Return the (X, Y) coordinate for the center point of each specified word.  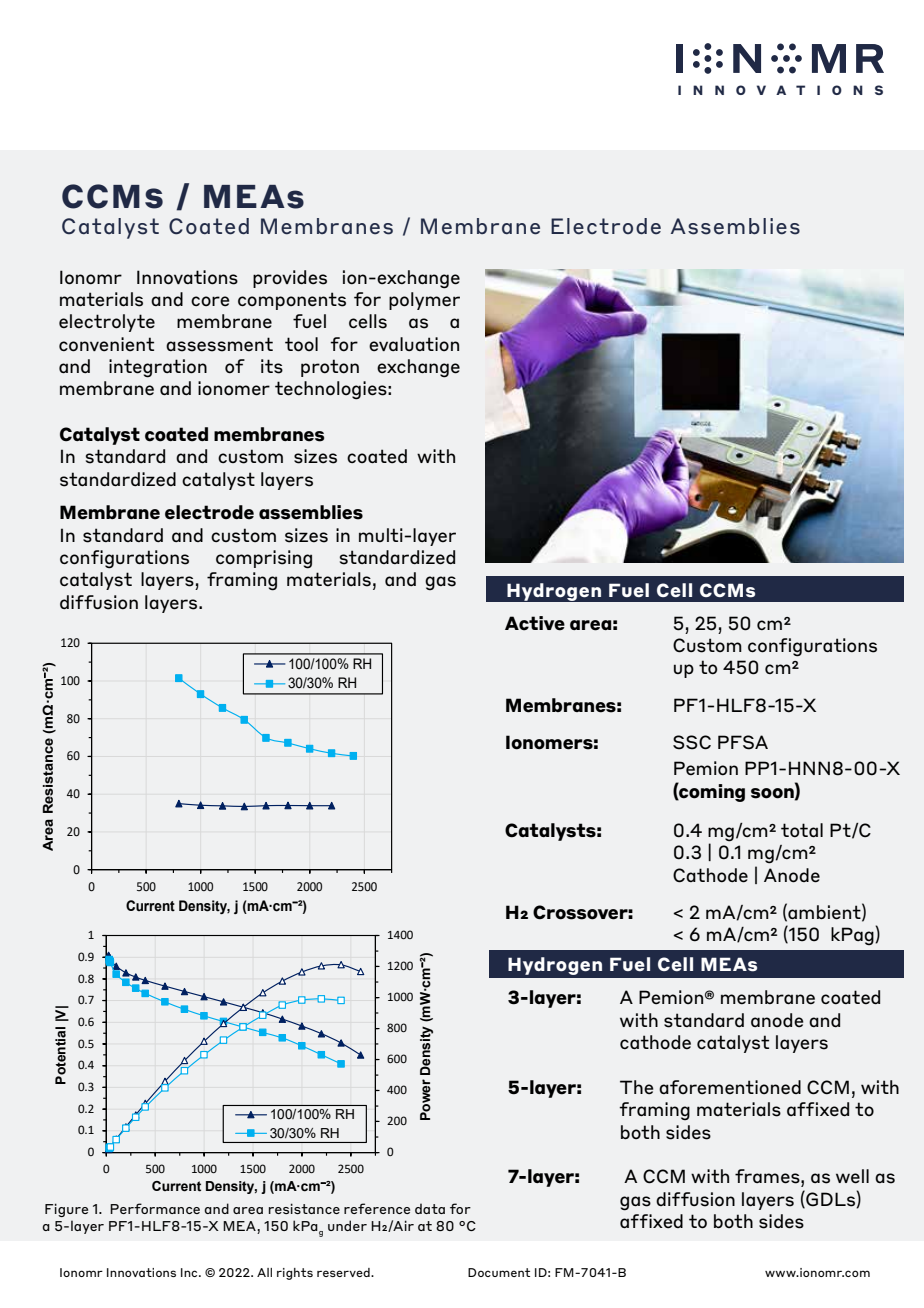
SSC (692, 742)
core (210, 301)
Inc (190, 1272)
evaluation (414, 344)
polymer (424, 301)
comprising (264, 559)
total (802, 830)
